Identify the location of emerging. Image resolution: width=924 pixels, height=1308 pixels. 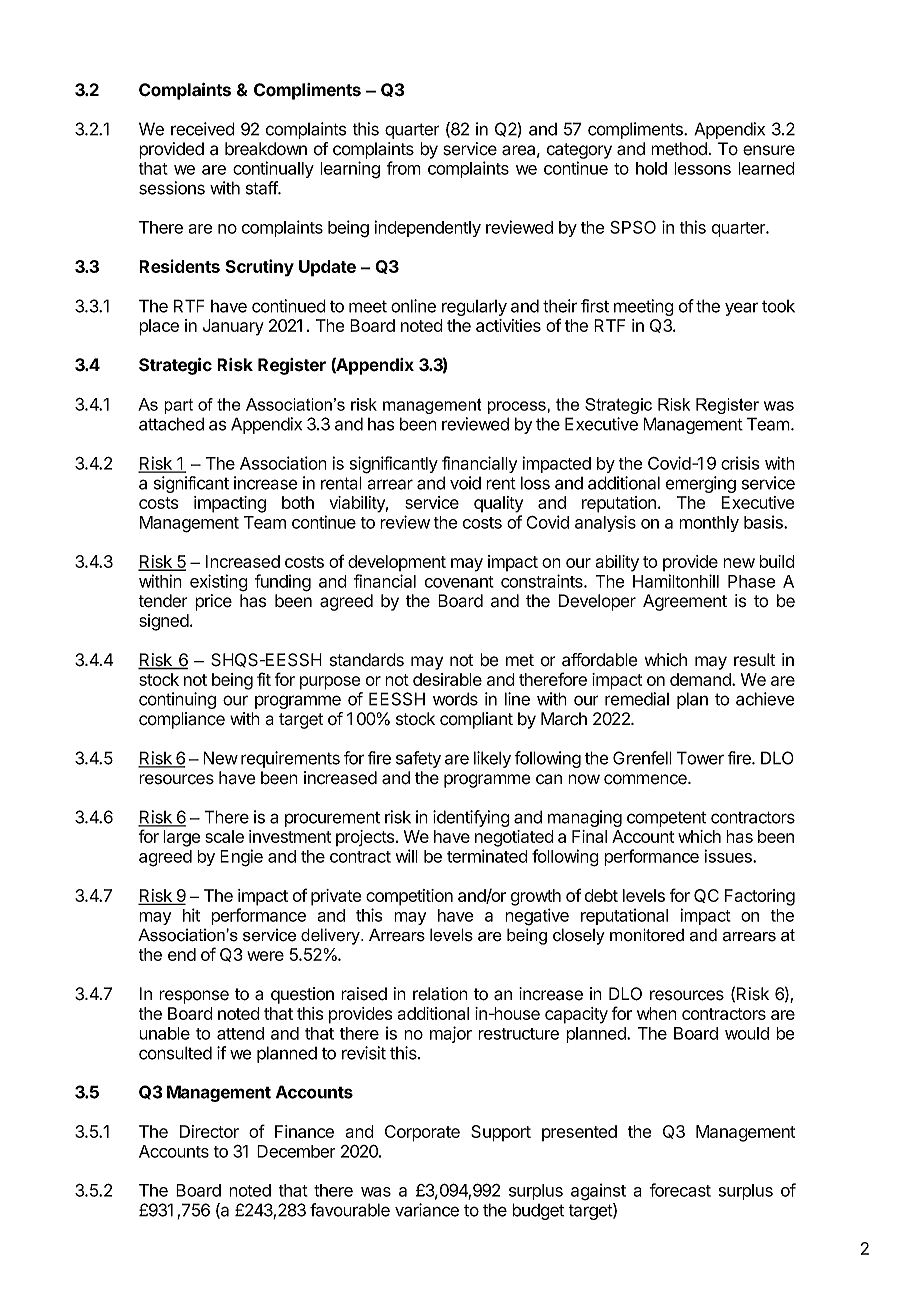
(701, 484).
